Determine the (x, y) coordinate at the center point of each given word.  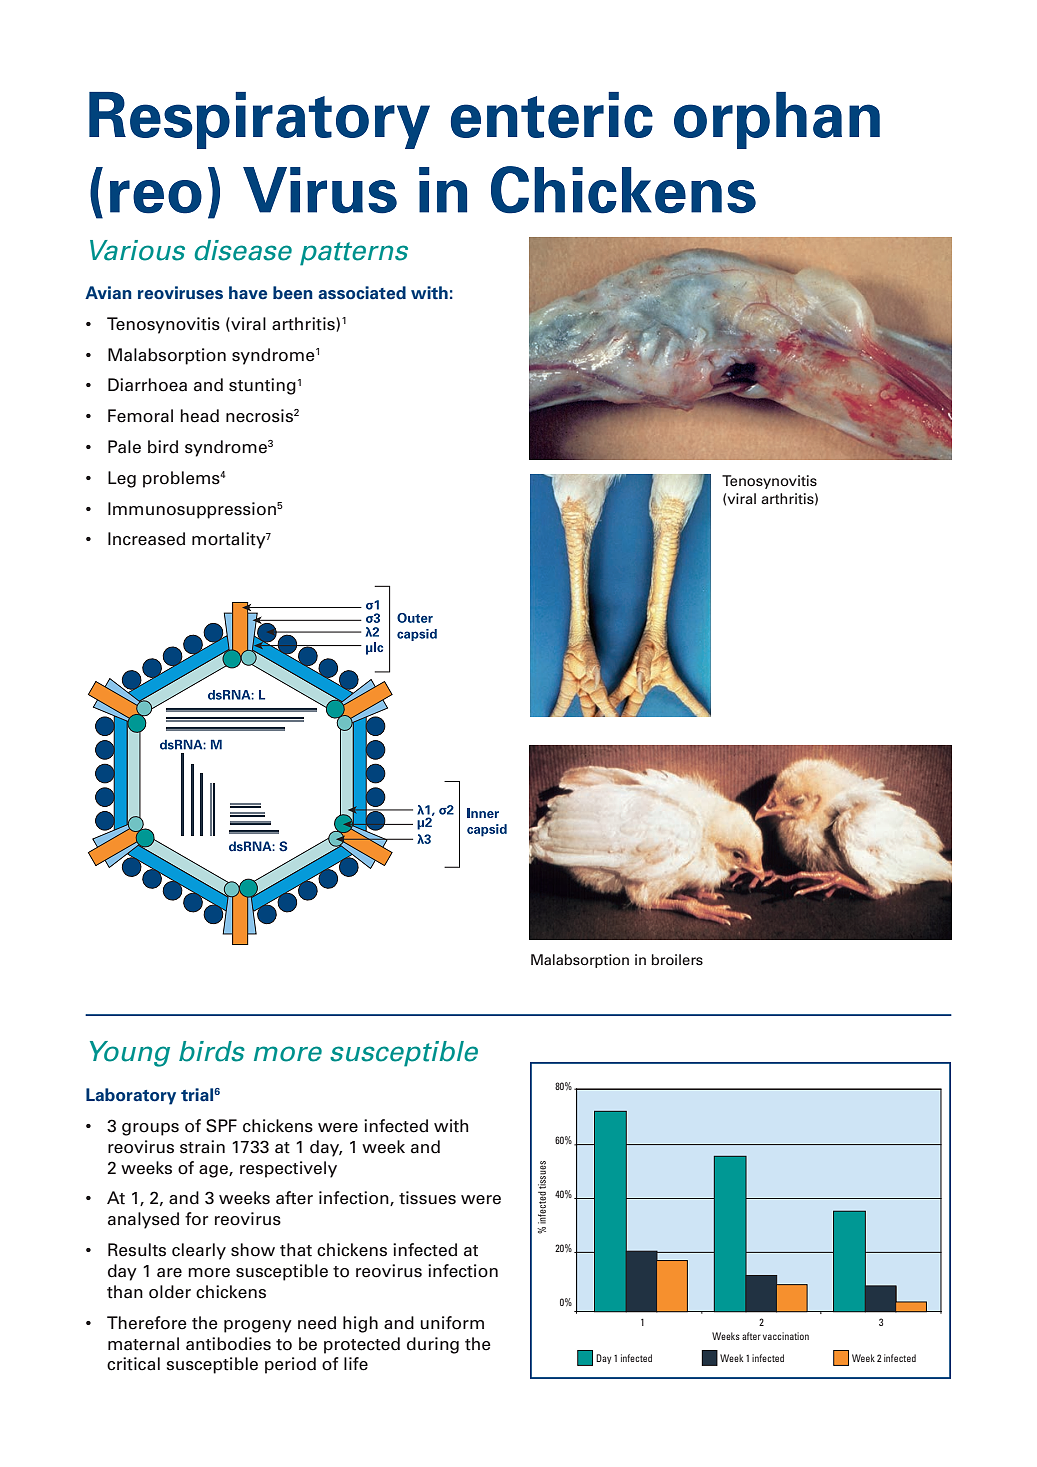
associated (362, 293)
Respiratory (259, 120)
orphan (777, 120)
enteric (552, 115)
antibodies (228, 1344)
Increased (146, 539)
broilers (677, 959)
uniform (452, 1323)
